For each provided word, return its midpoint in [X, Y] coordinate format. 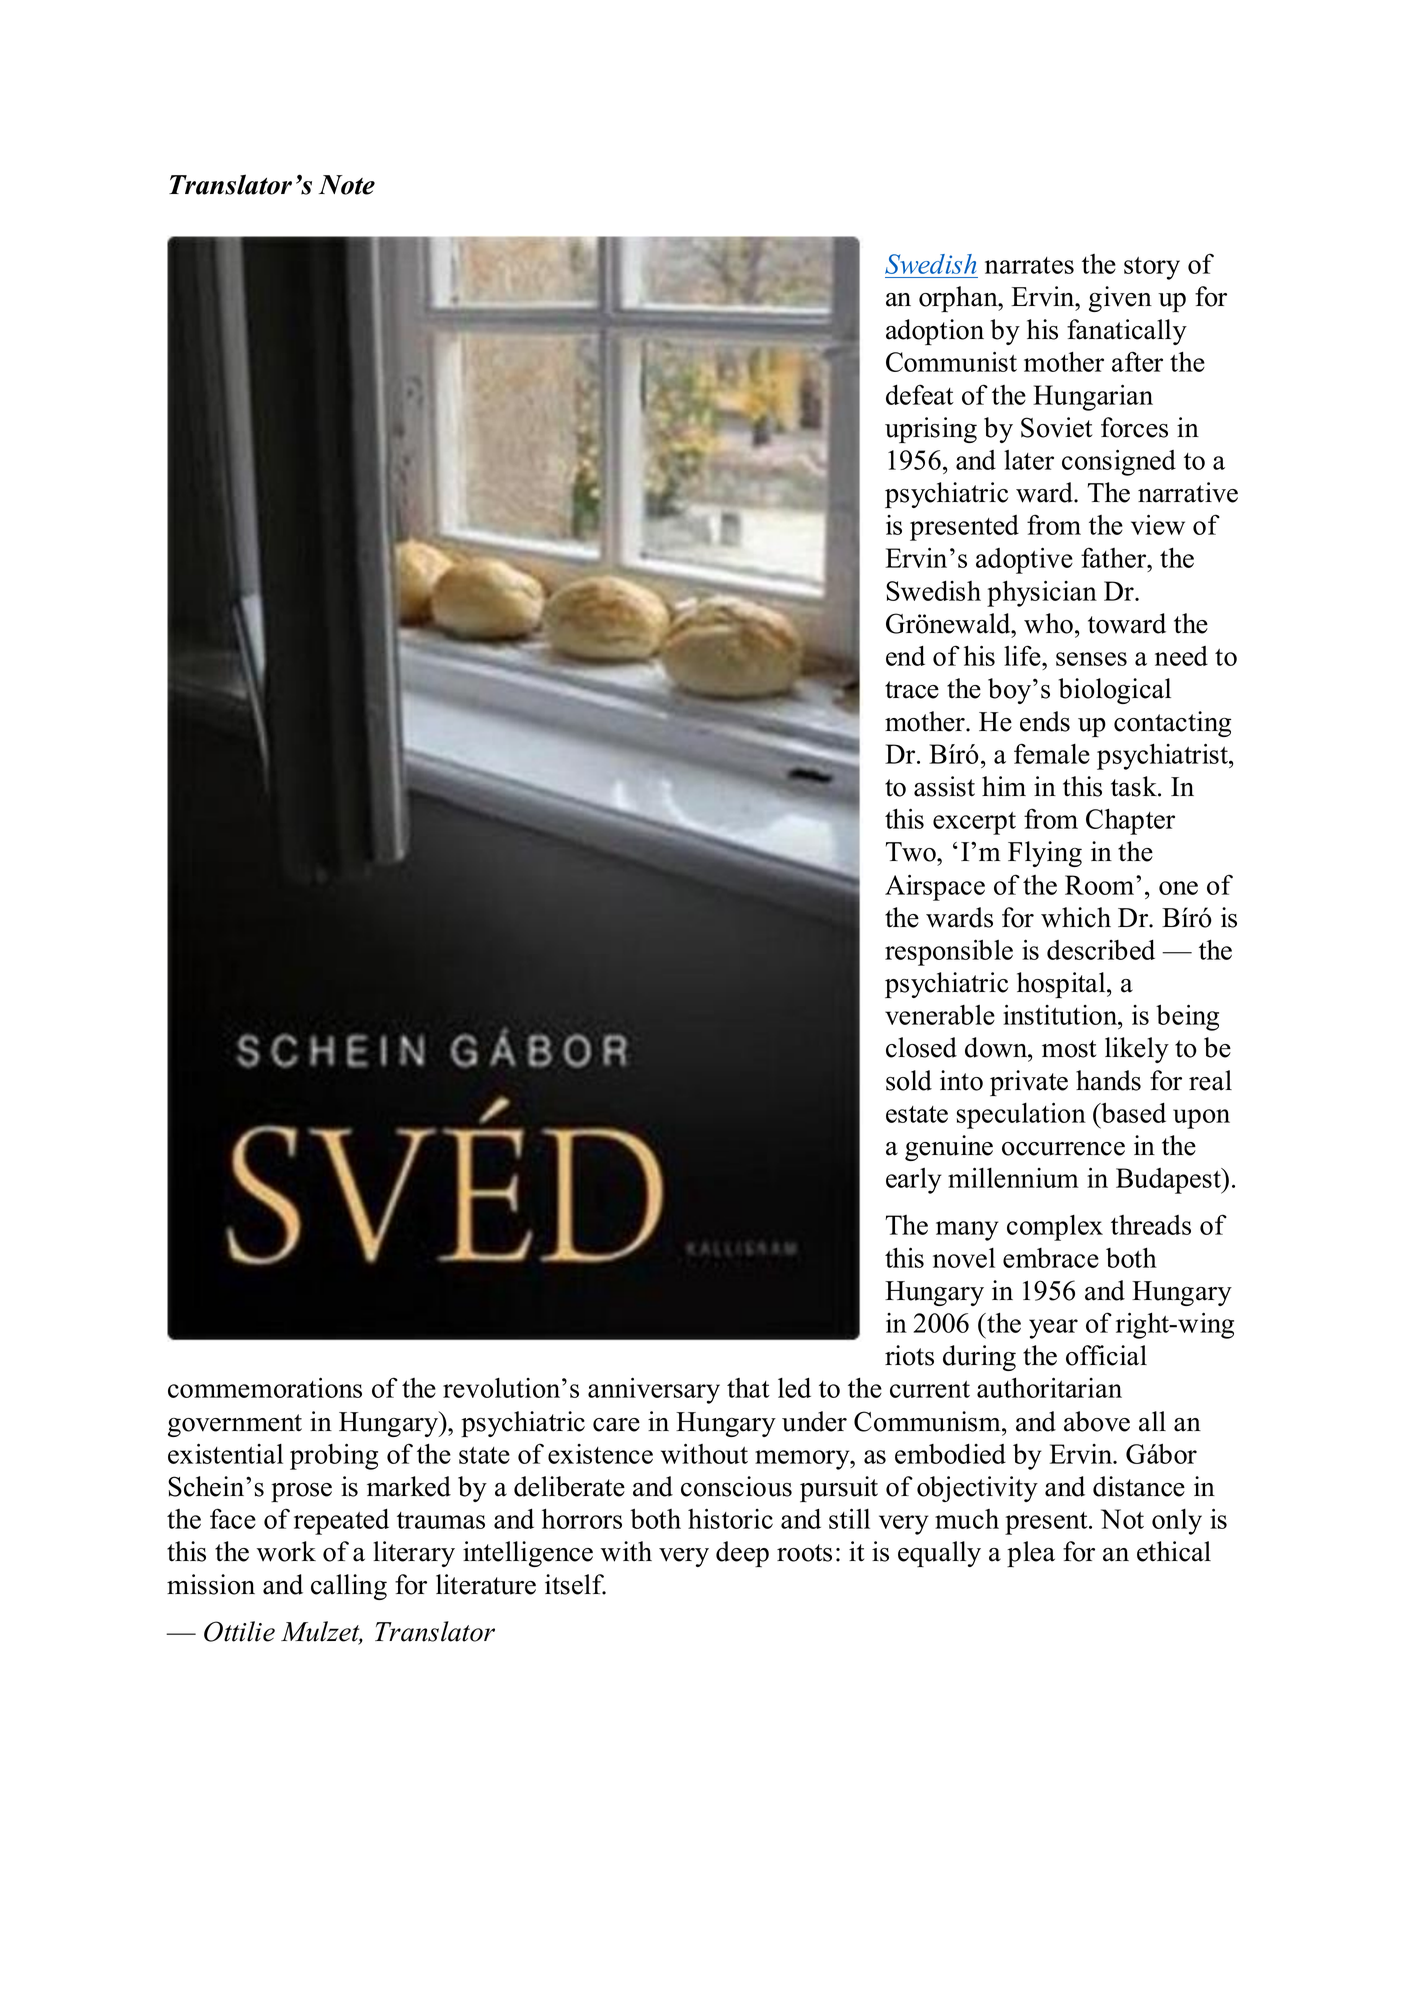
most [1069, 1049]
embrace [1051, 1258]
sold [909, 1080]
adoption [935, 332]
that [748, 1388]
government [235, 1425]
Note [347, 185]
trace [912, 690]
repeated [341, 1522]
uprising [931, 430]
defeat [920, 394]
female [1052, 753]
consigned [1119, 463]
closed [921, 1047]
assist [944, 786]
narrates [1029, 265]
